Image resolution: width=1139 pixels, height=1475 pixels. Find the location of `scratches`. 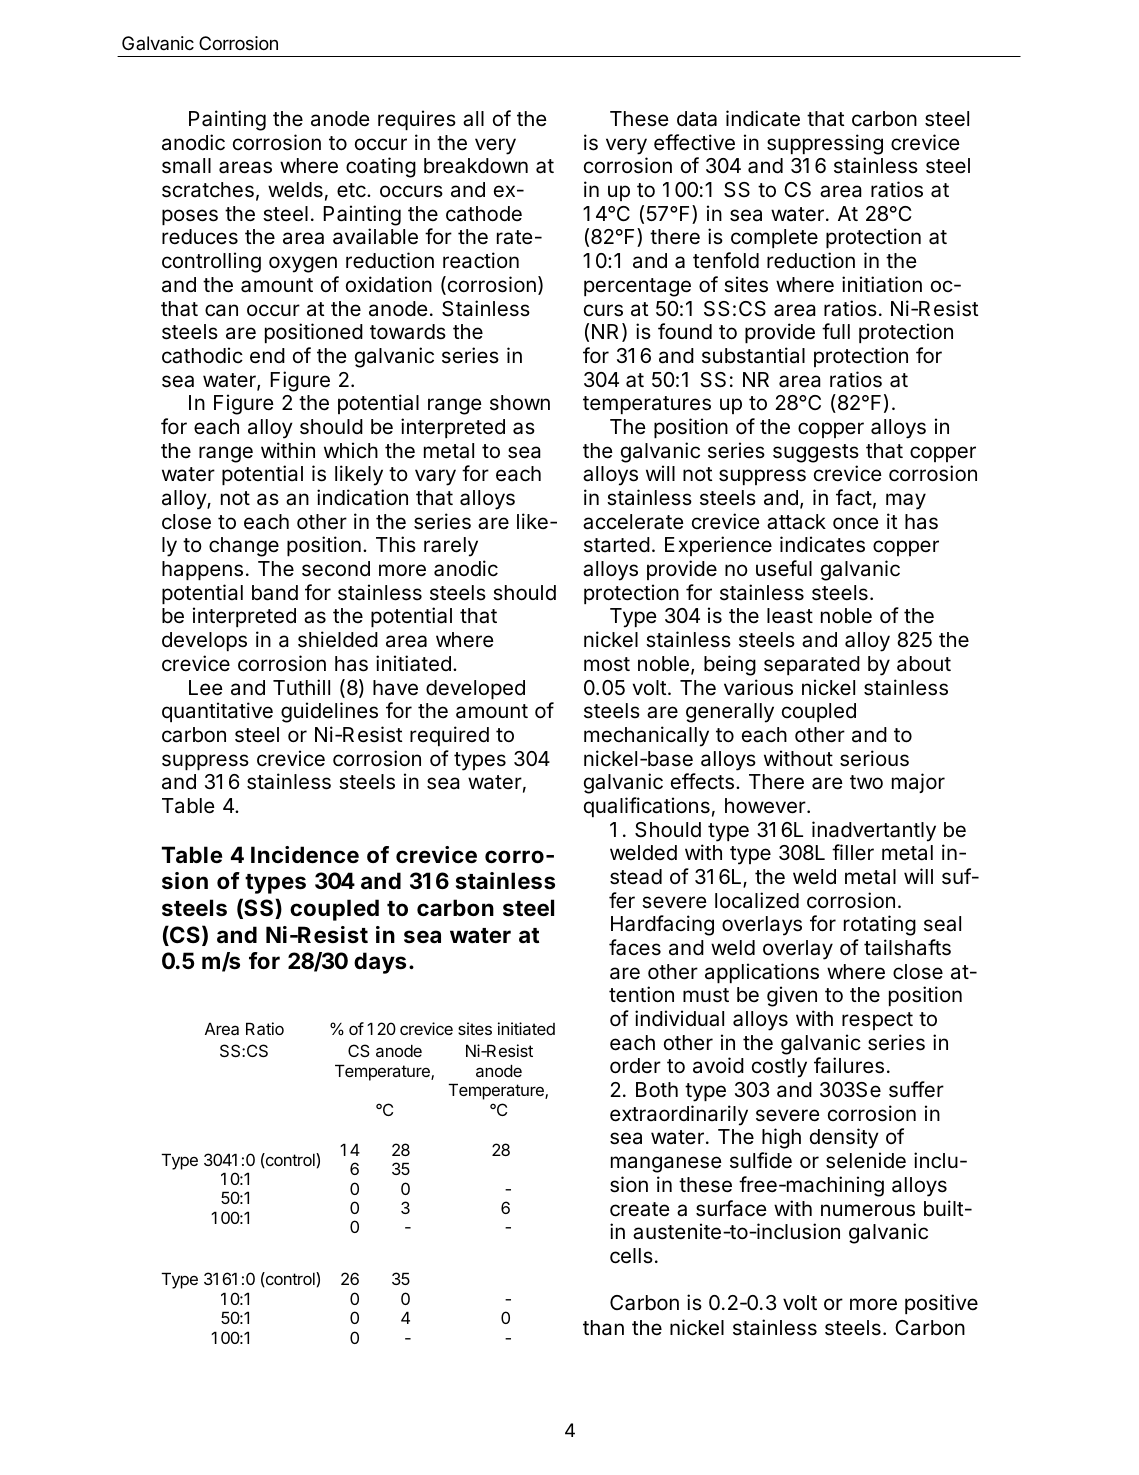

scratches is located at coordinates (208, 190).
